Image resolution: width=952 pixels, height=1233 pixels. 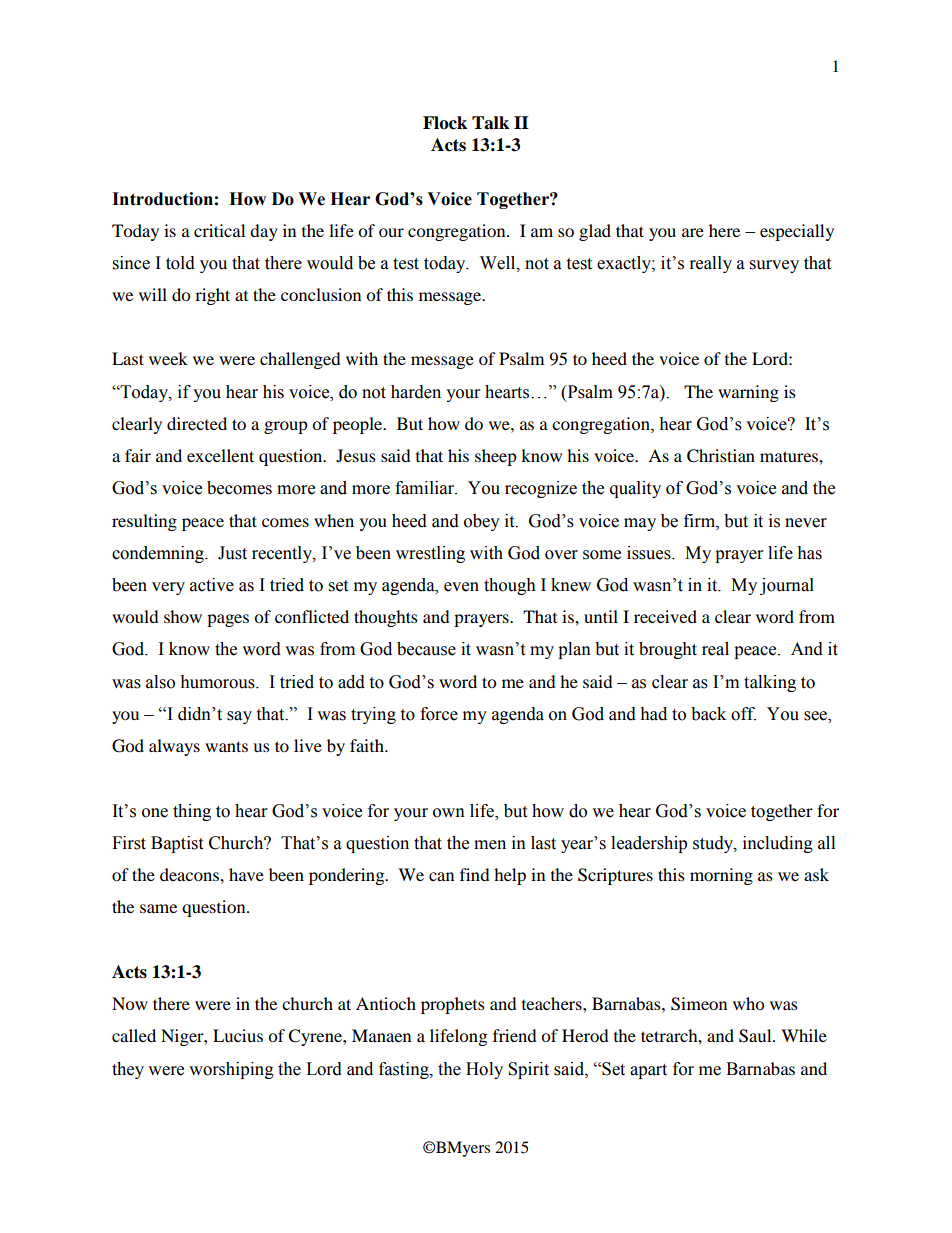 What do you see at coordinates (445, 123) in the image?
I see `Flock` at bounding box center [445, 123].
